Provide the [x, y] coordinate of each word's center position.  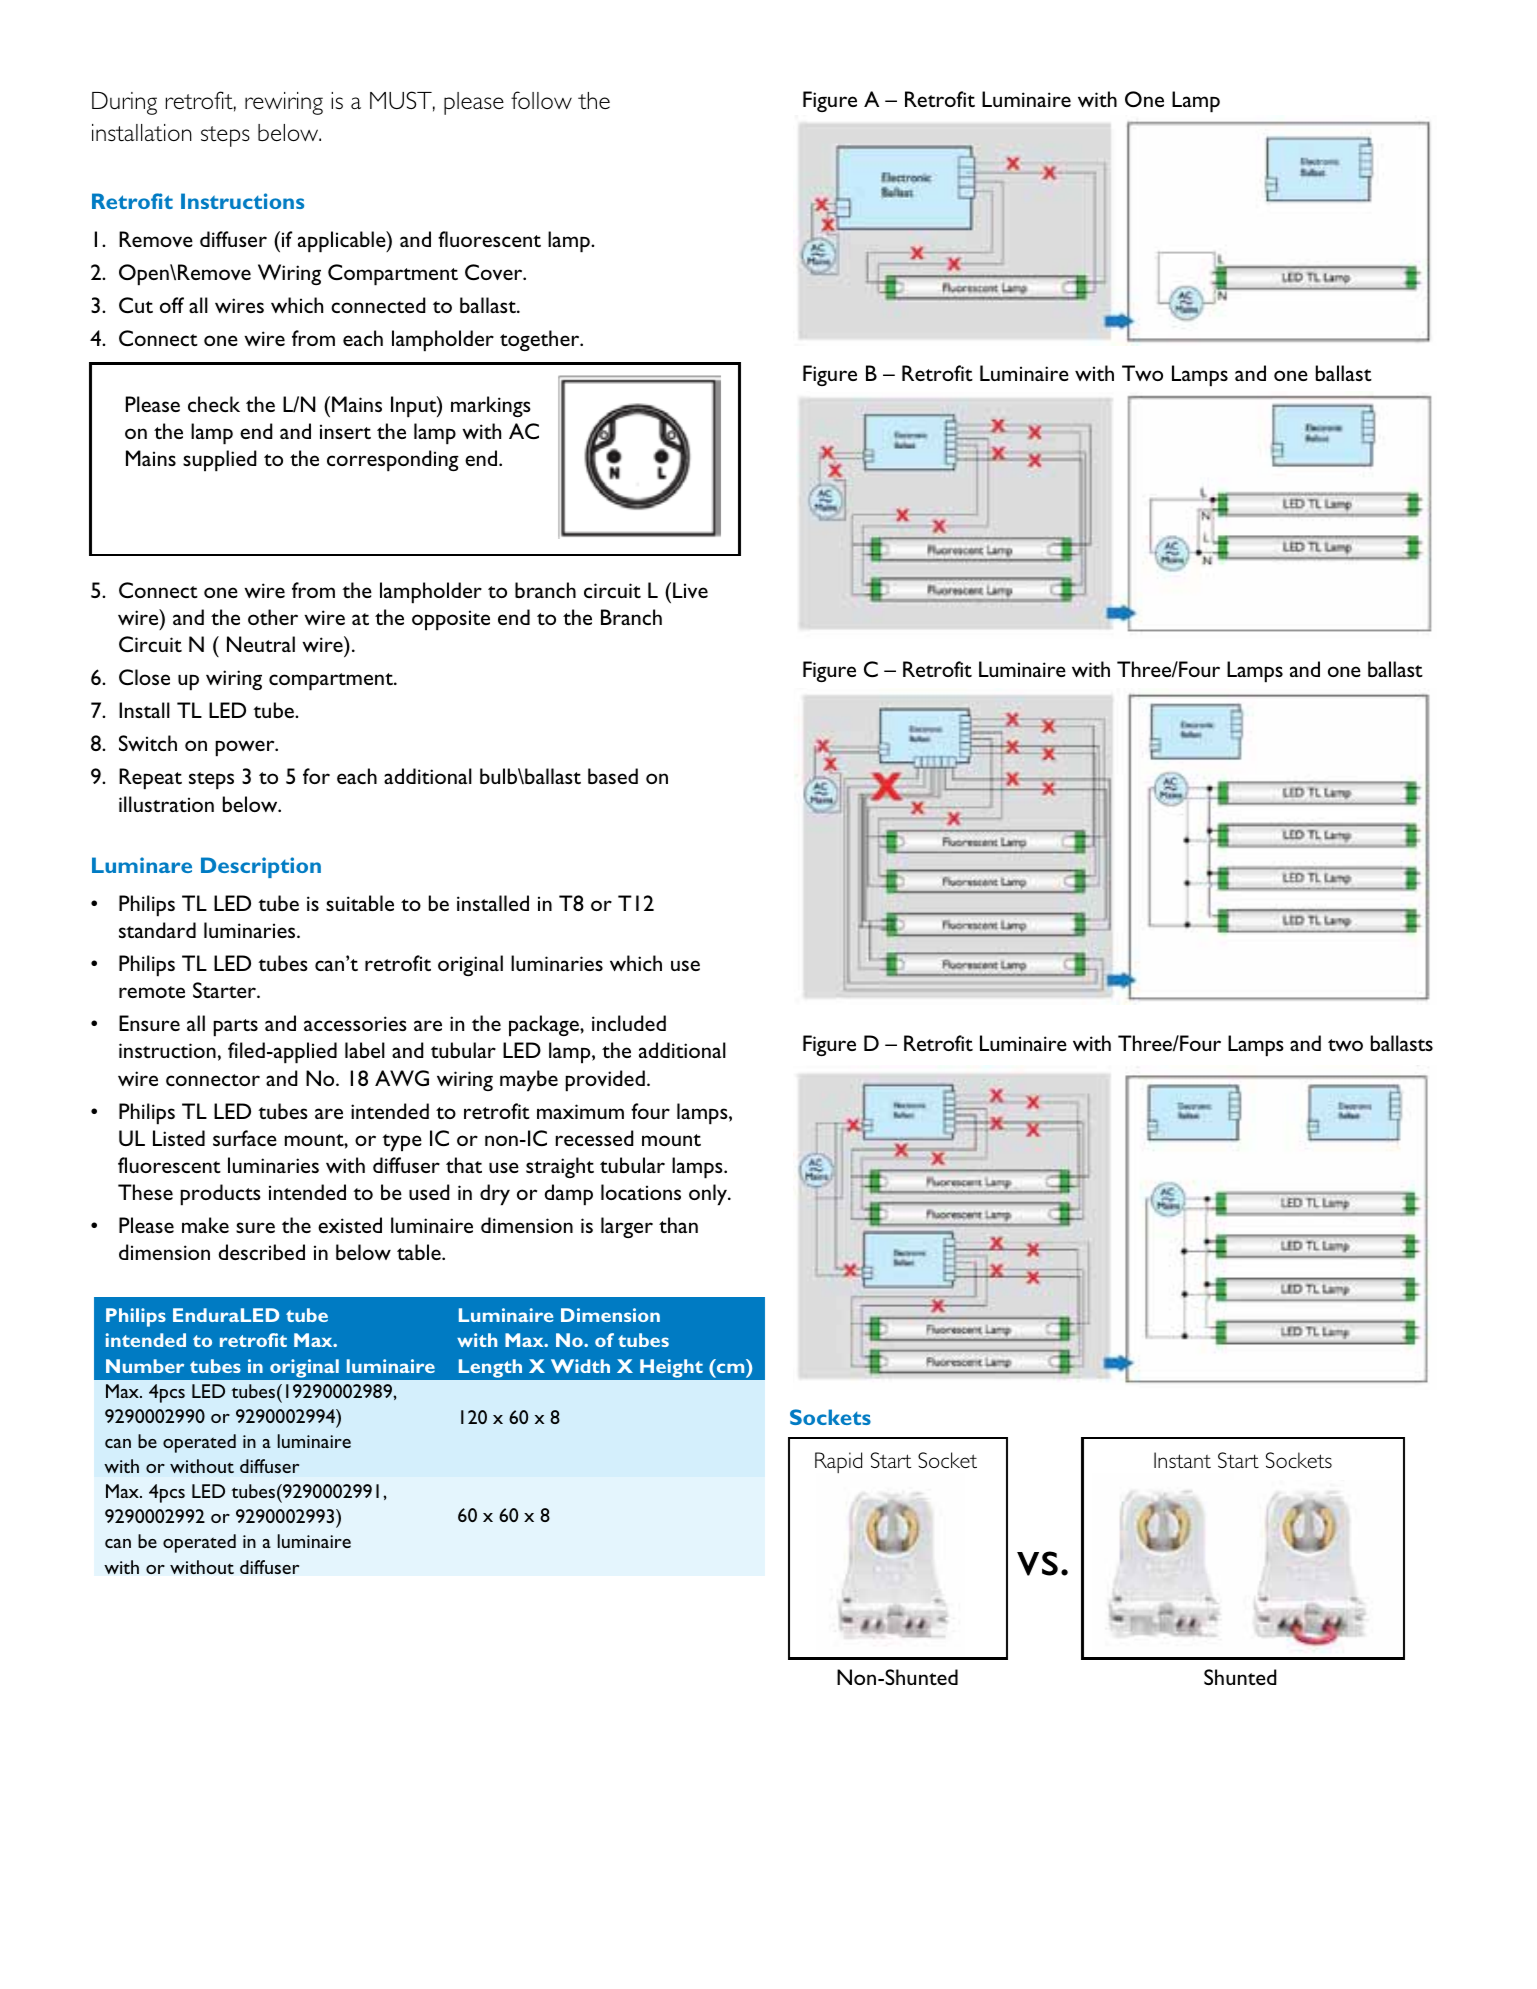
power [246, 748]
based [613, 776]
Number [145, 1366]
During [124, 103]
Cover [495, 272]
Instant [1182, 1460]
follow [541, 100]
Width [580, 1366]
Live [690, 590]
